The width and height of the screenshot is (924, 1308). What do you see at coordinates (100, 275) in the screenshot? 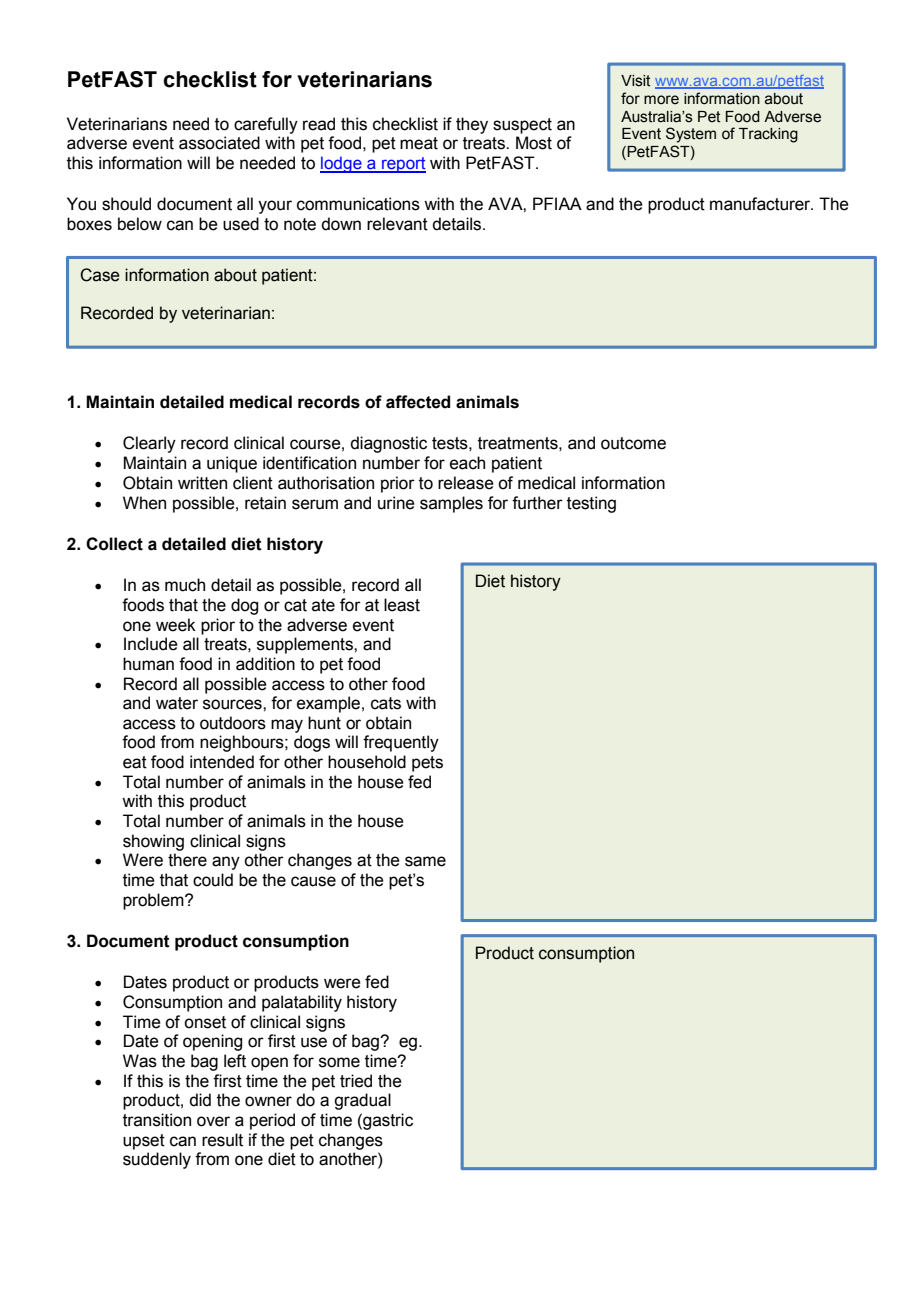
I see `Case` at bounding box center [100, 275].
